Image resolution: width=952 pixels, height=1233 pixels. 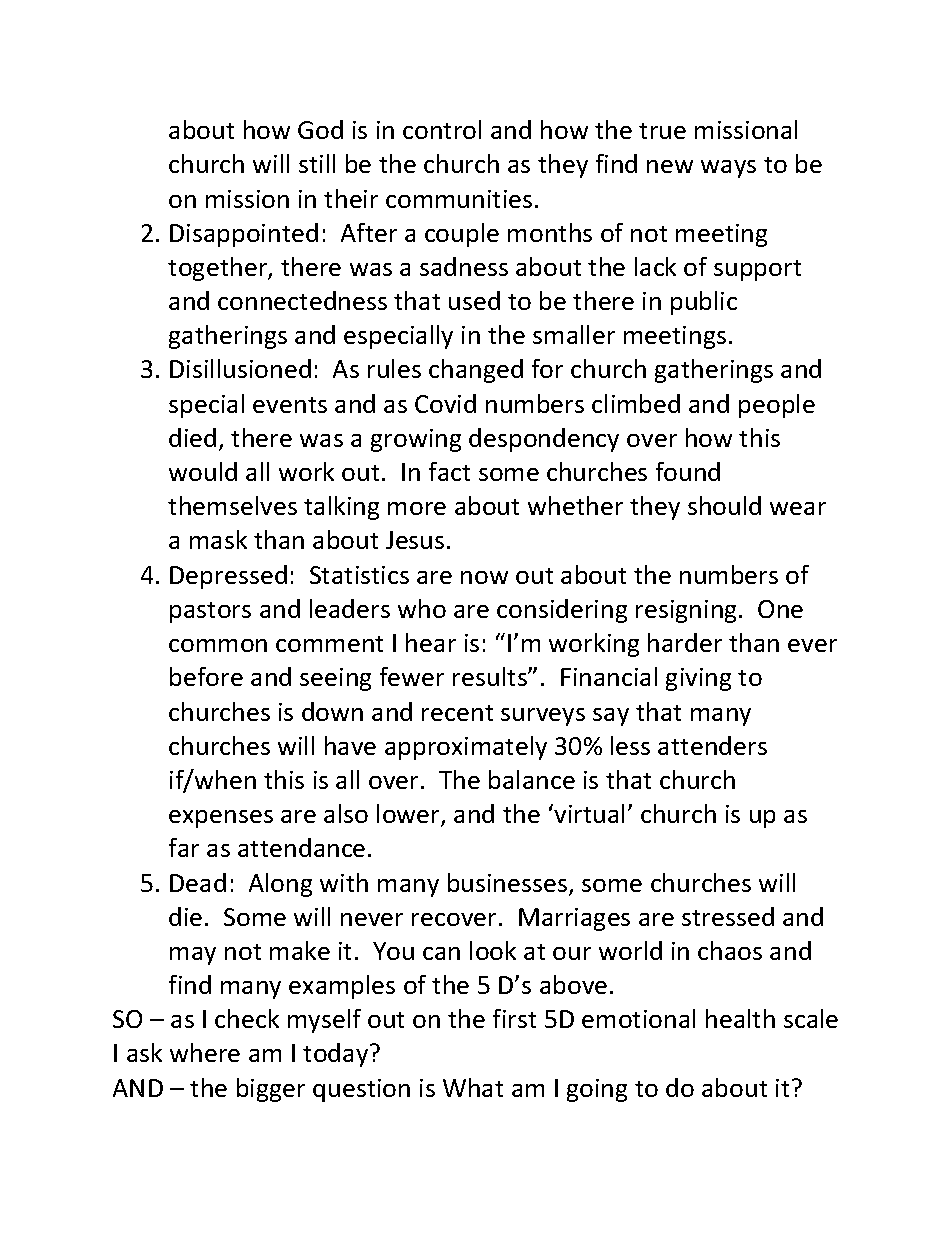 What do you see at coordinates (317, 163) in the screenshot?
I see `still` at bounding box center [317, 163].
